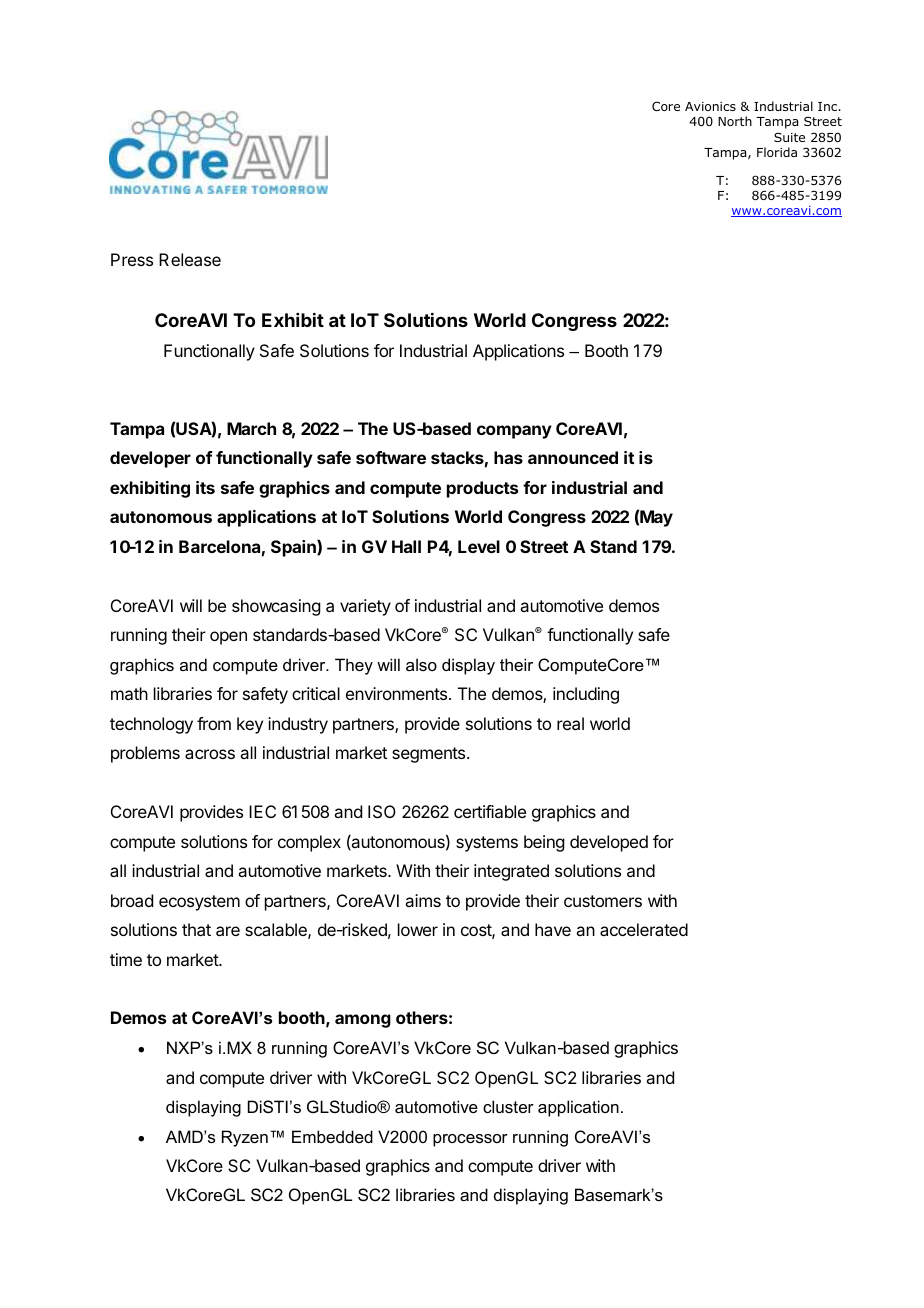 This image has height=1308, width=924. What do you see at coordinates (490, 811) in the image?
I see `certifiable` at bounding box center [490, 811].
